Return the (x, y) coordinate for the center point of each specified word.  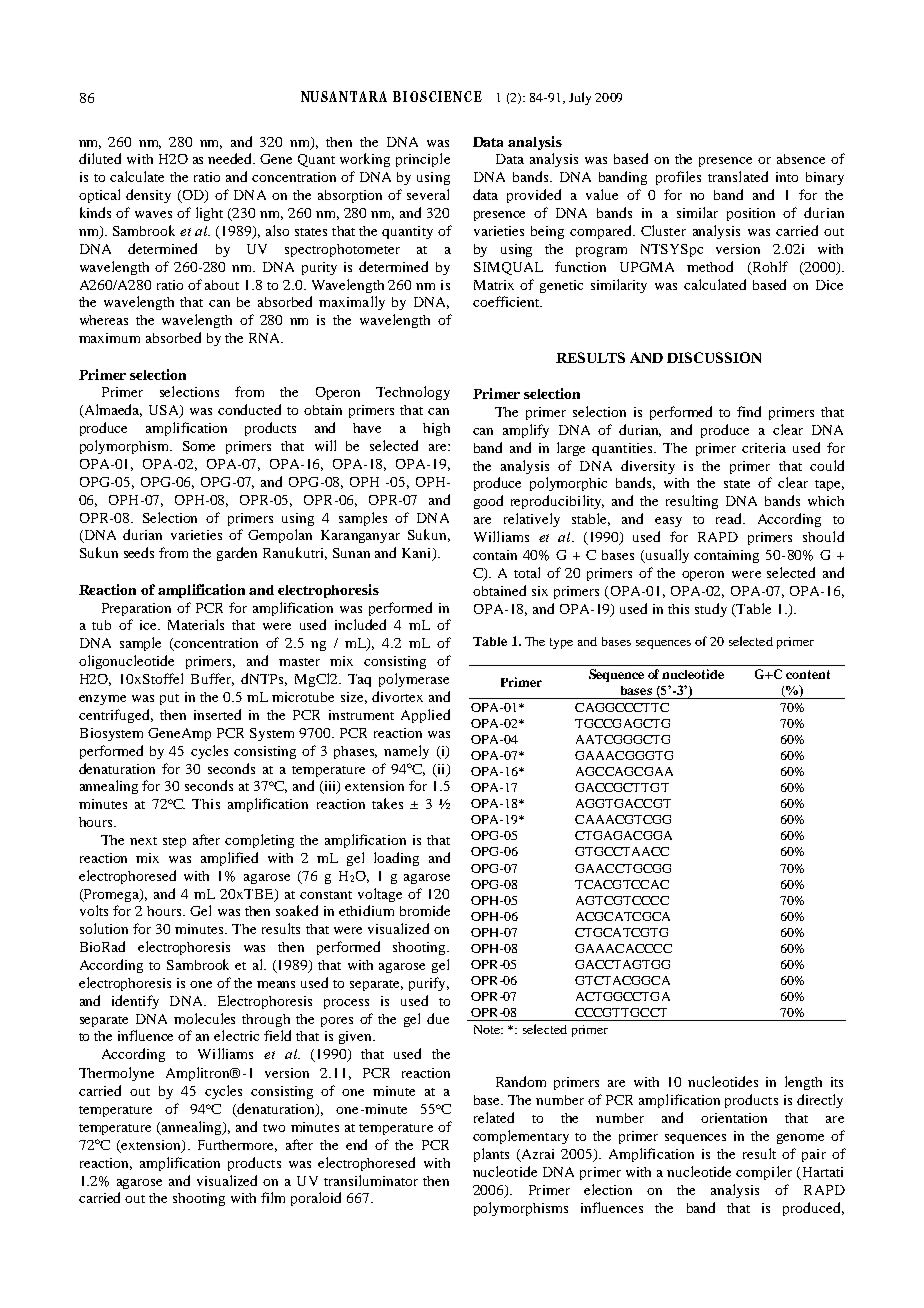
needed (231, 158)
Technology (413, 393)
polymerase (414, 680)
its (837, 1082)
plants (491, 1155)
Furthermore (237, 1146)
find (749, 411)
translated (738, 176)
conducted (249, 409)
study (711, 610)
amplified (229, 859)
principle (423, 160)
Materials (196, 624)
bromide (425, 910)
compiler (764, 1173)
